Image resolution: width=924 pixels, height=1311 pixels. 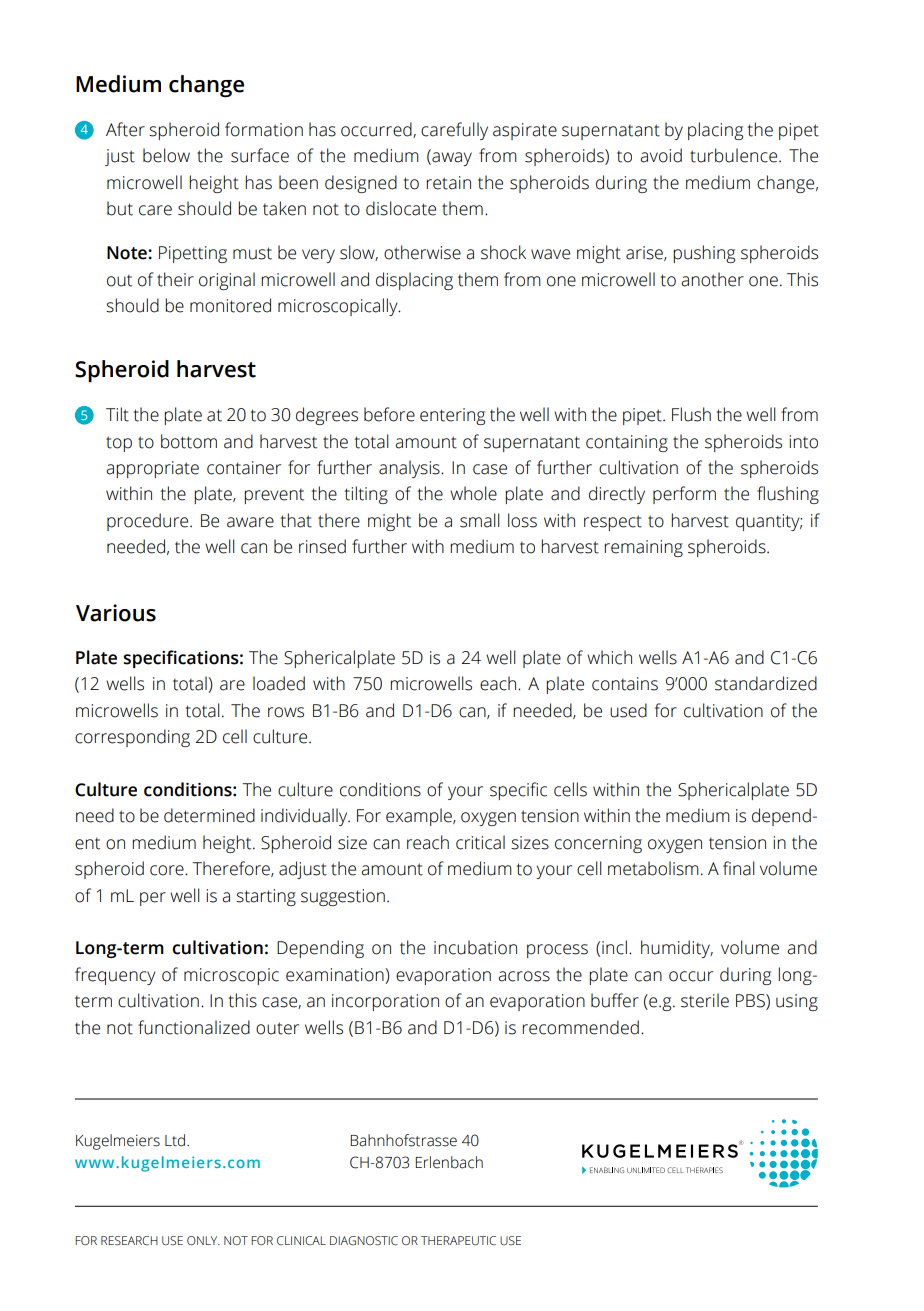 What do you see at coordinates (189, 441) in the screenshot?
I see `bottom` at bounding box center [189, 441].
